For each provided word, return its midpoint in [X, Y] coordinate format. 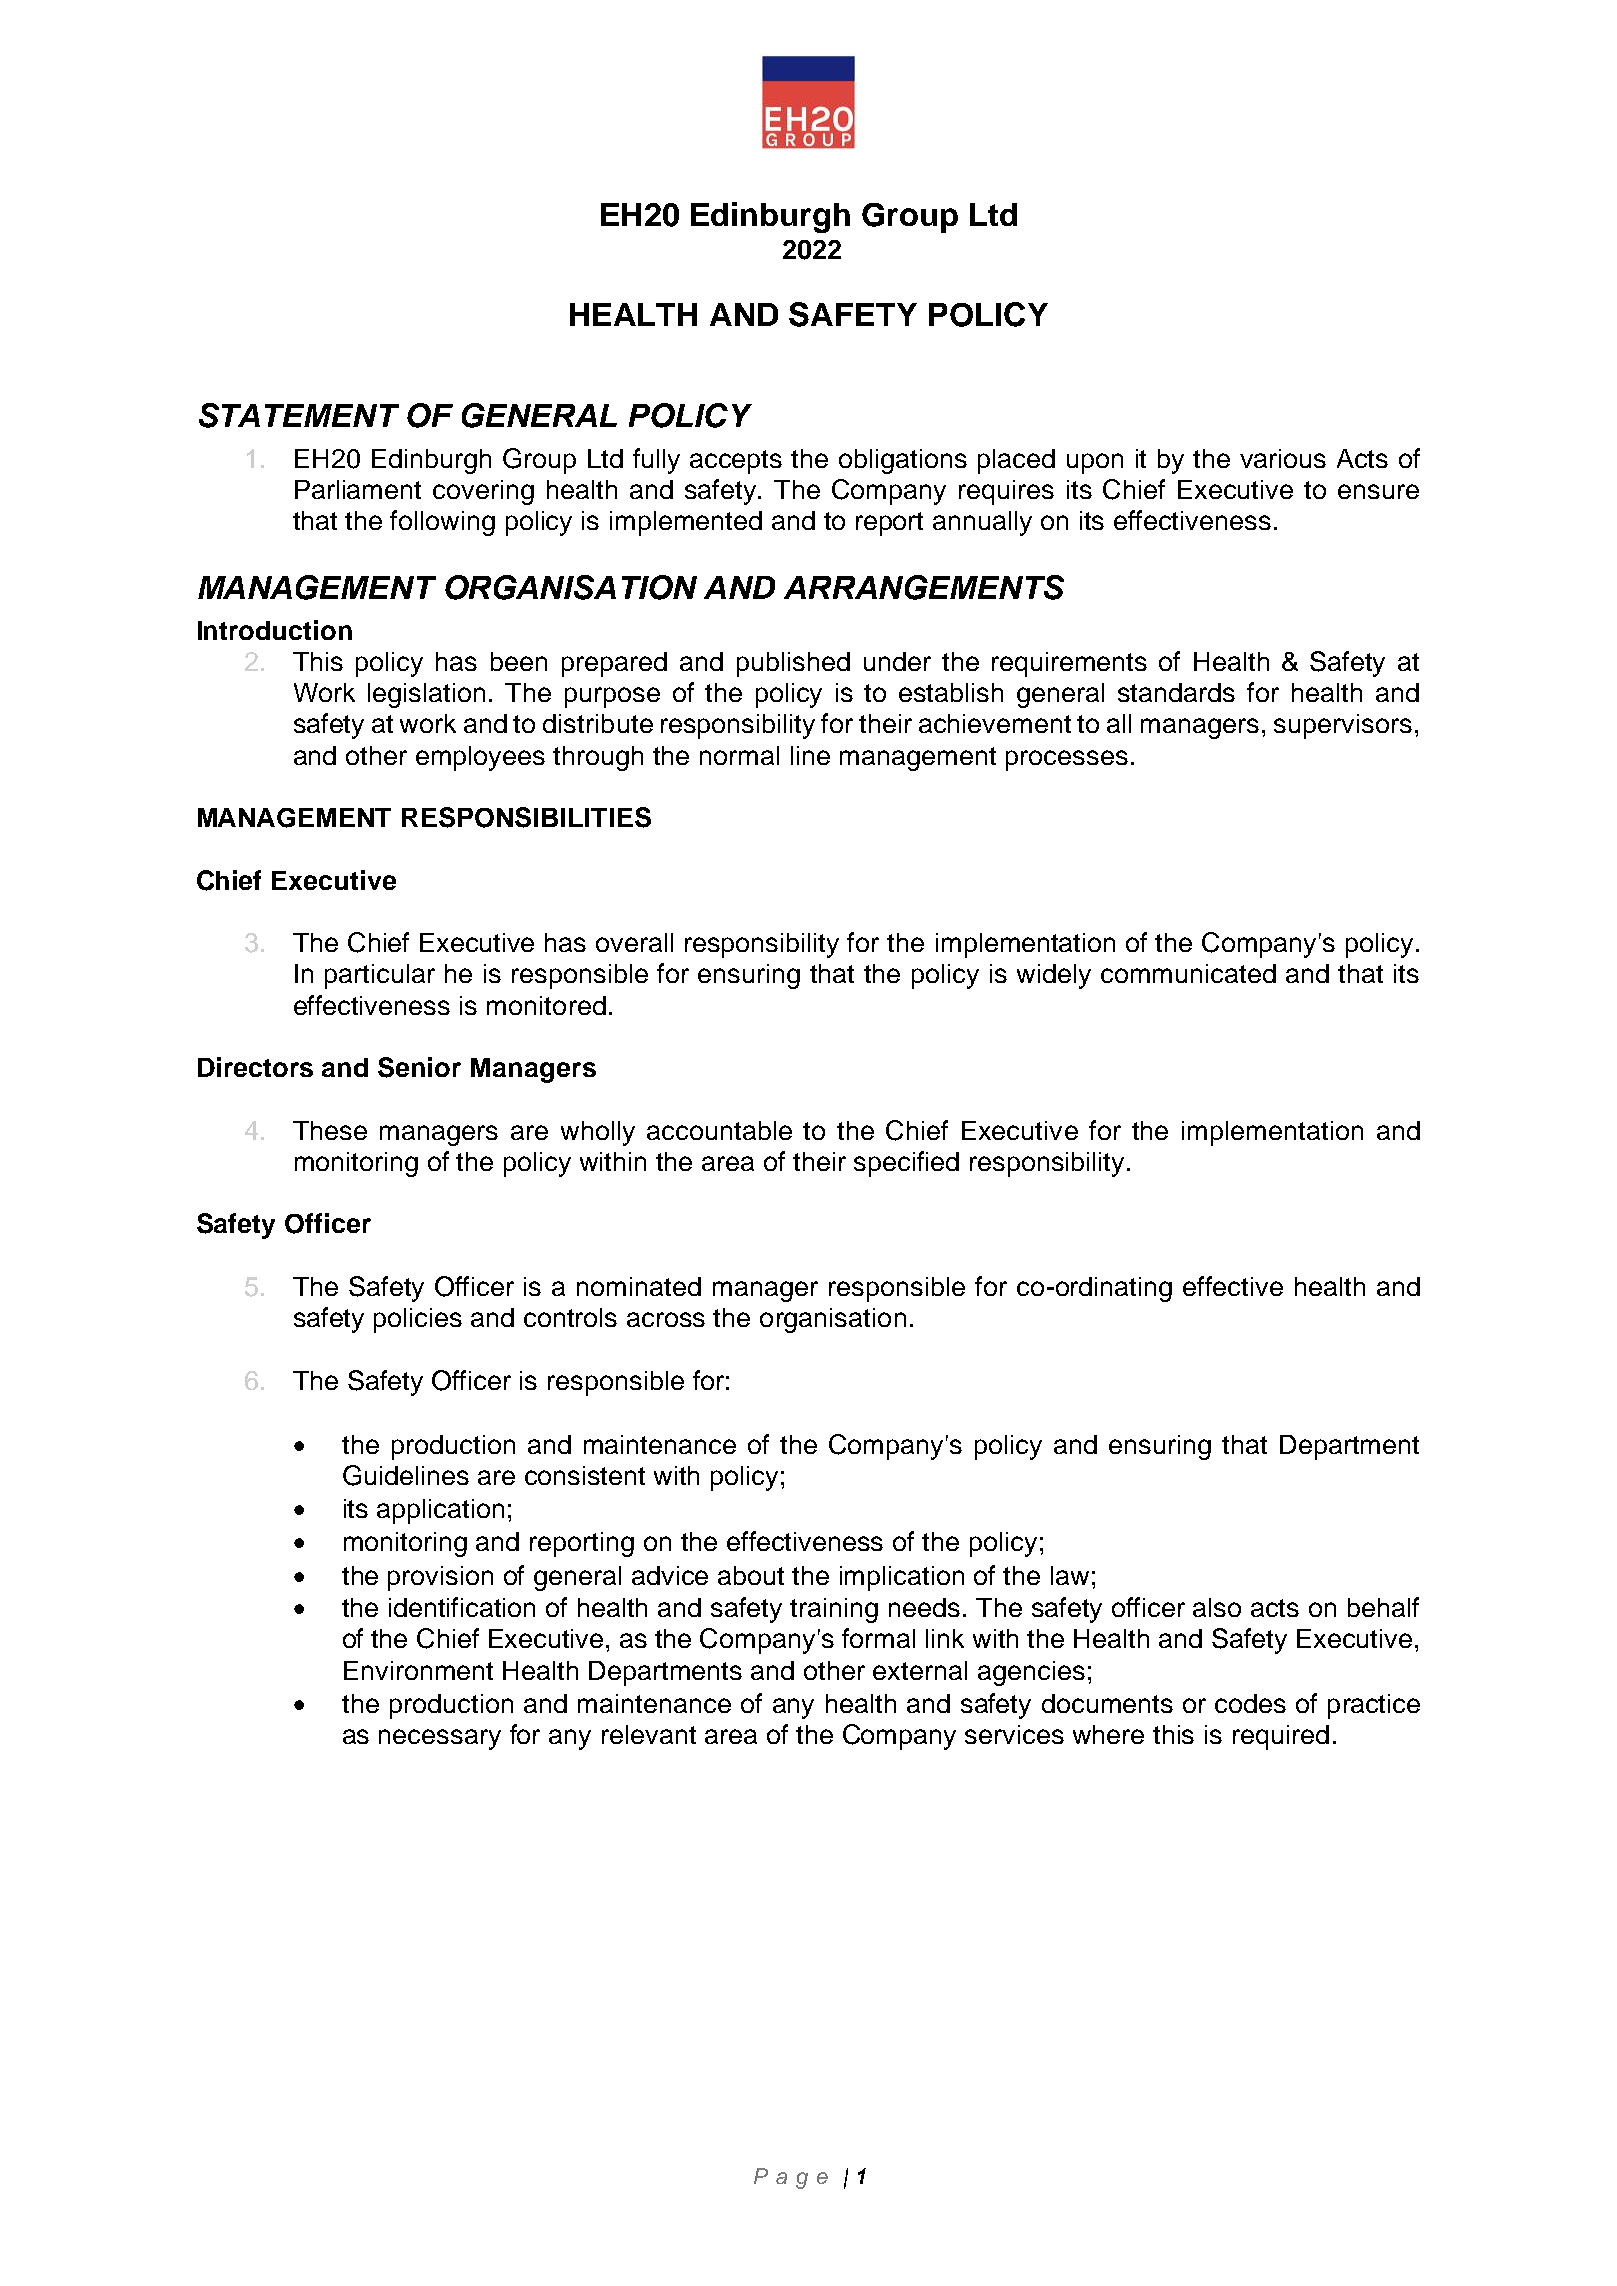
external [920, 1670]
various [1283, 458]
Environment [418, 1670]
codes [1250, 1703]
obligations [903, 461]
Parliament [358, 489]
